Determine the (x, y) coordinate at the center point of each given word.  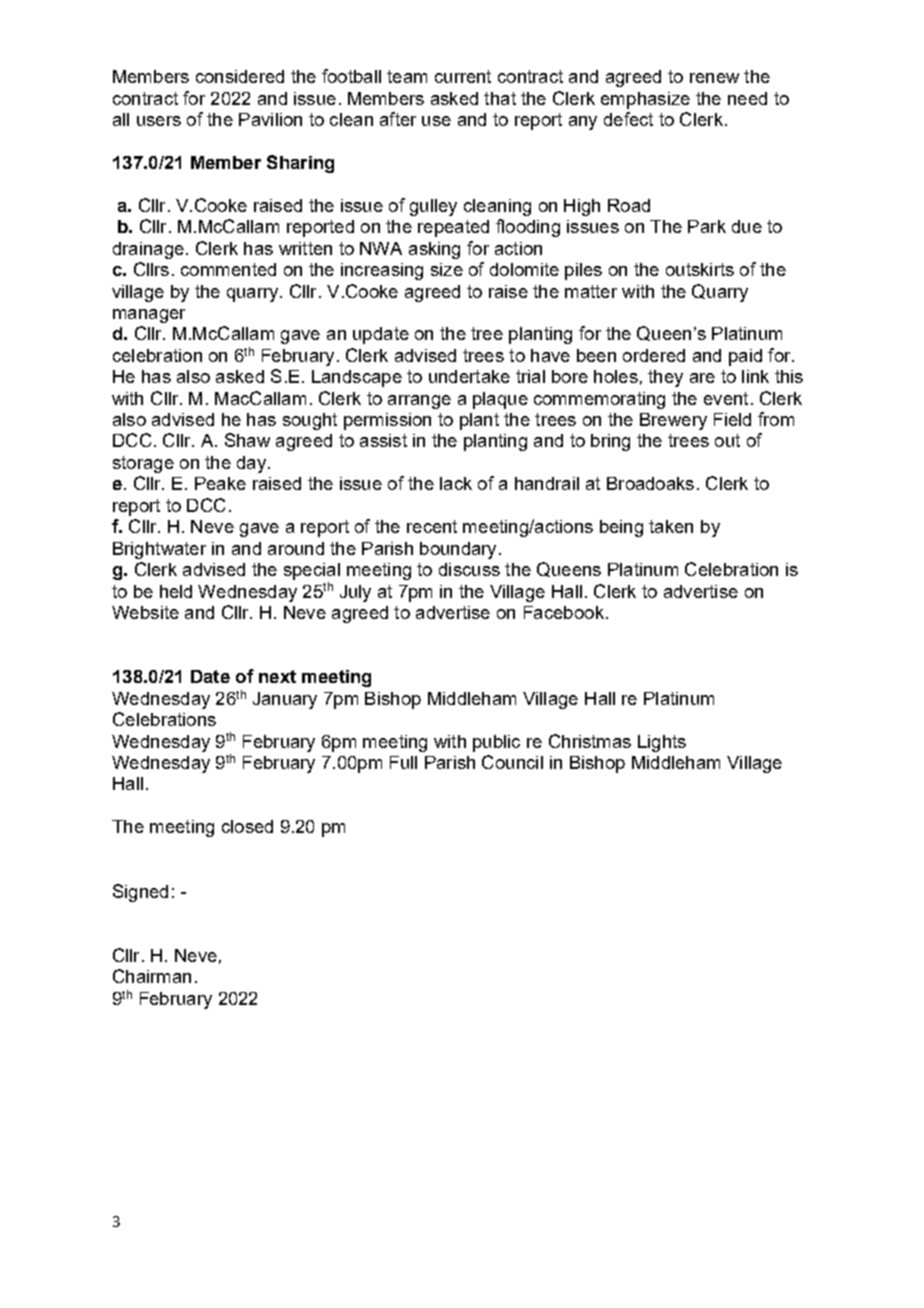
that (500, 98)
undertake (469, 376)
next (277, 676)
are (702, 378)
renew (714, 78)
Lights (662, 743)
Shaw (247, 440)
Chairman (152, 976)
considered (240, 76)
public (496, 743)
